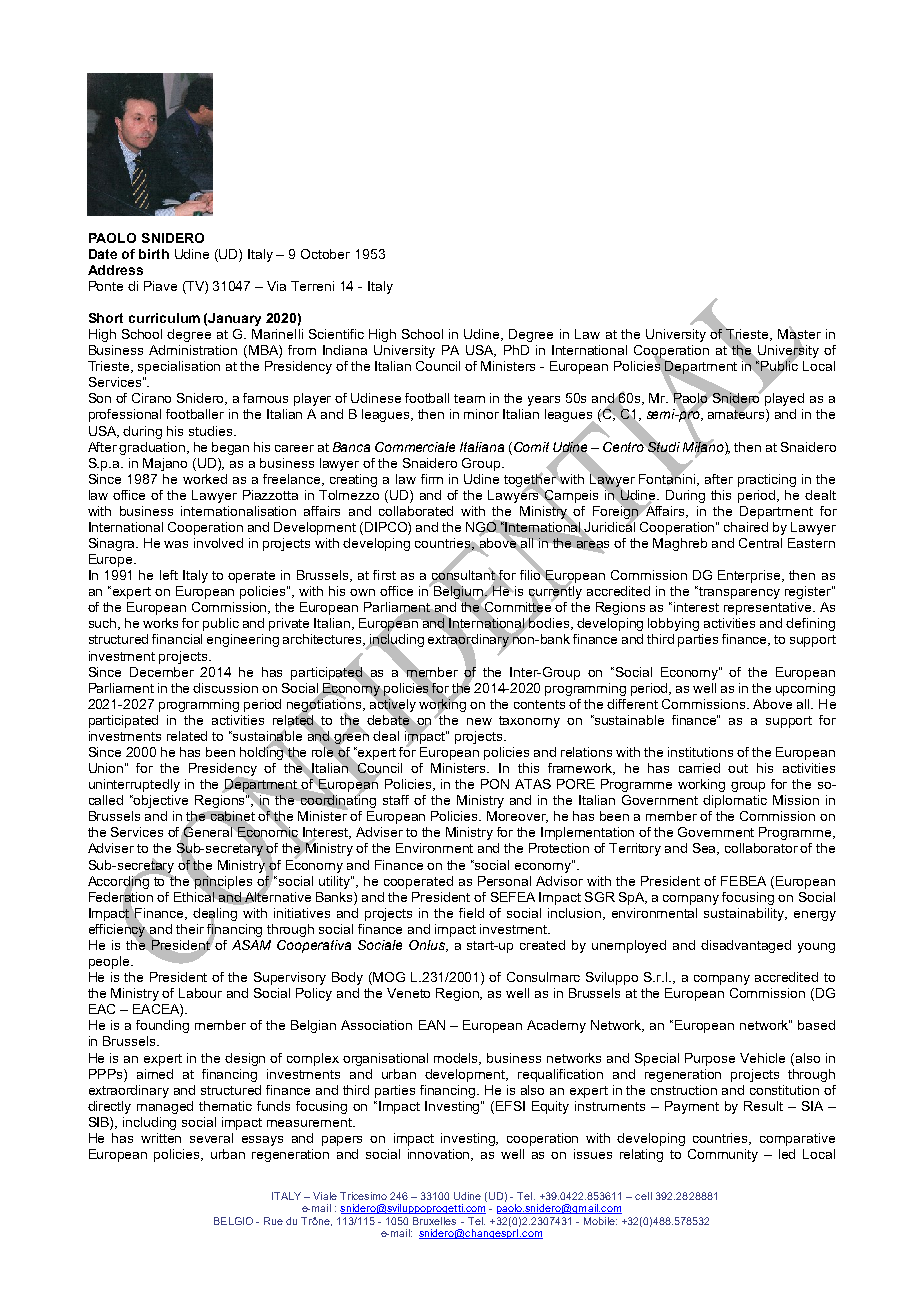 Image resolution: width=924 pixels, height=1308 pixels. I want to click on October, so click(325, 254).
